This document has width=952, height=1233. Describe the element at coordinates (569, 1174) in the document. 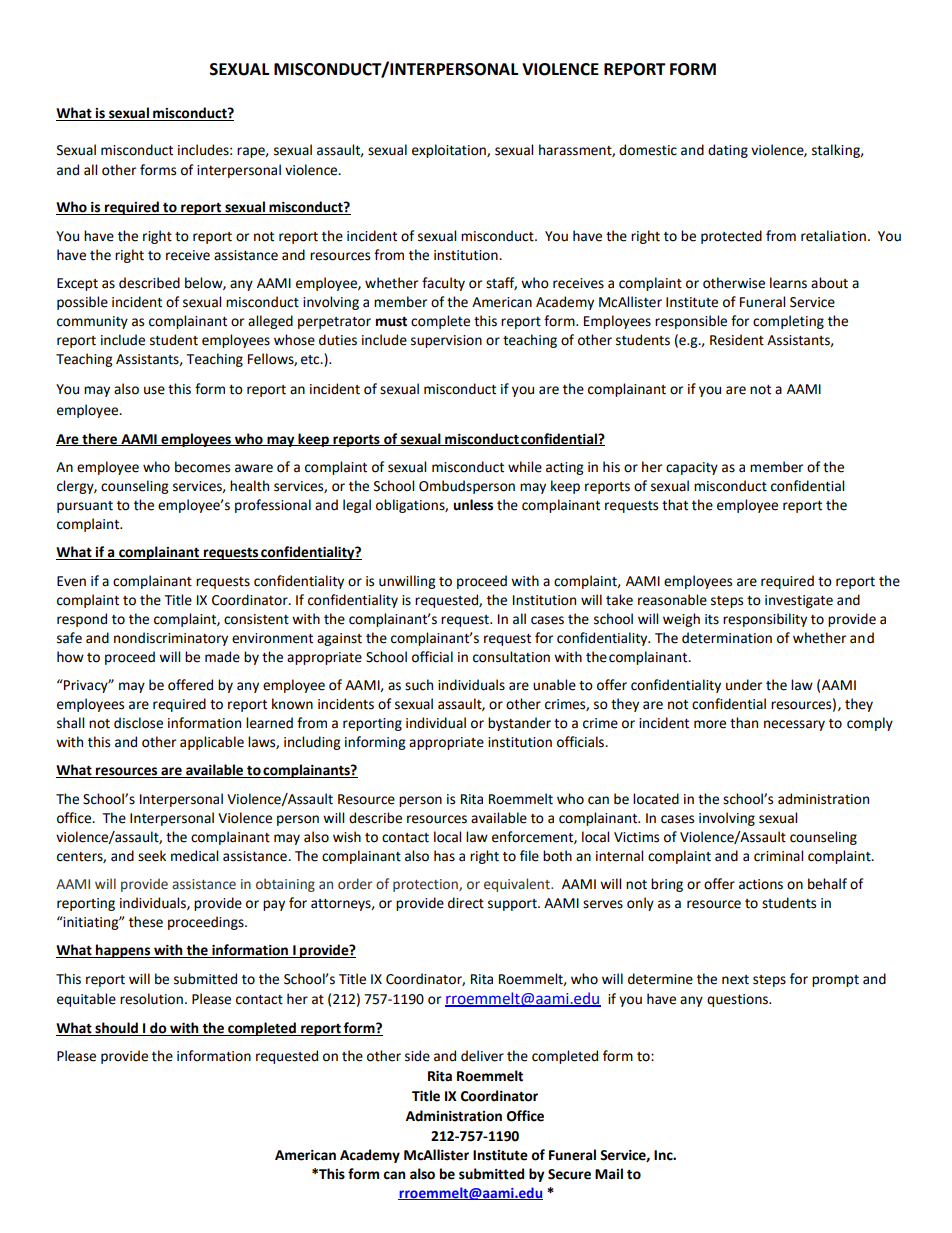

I see `Secure` at that location.
